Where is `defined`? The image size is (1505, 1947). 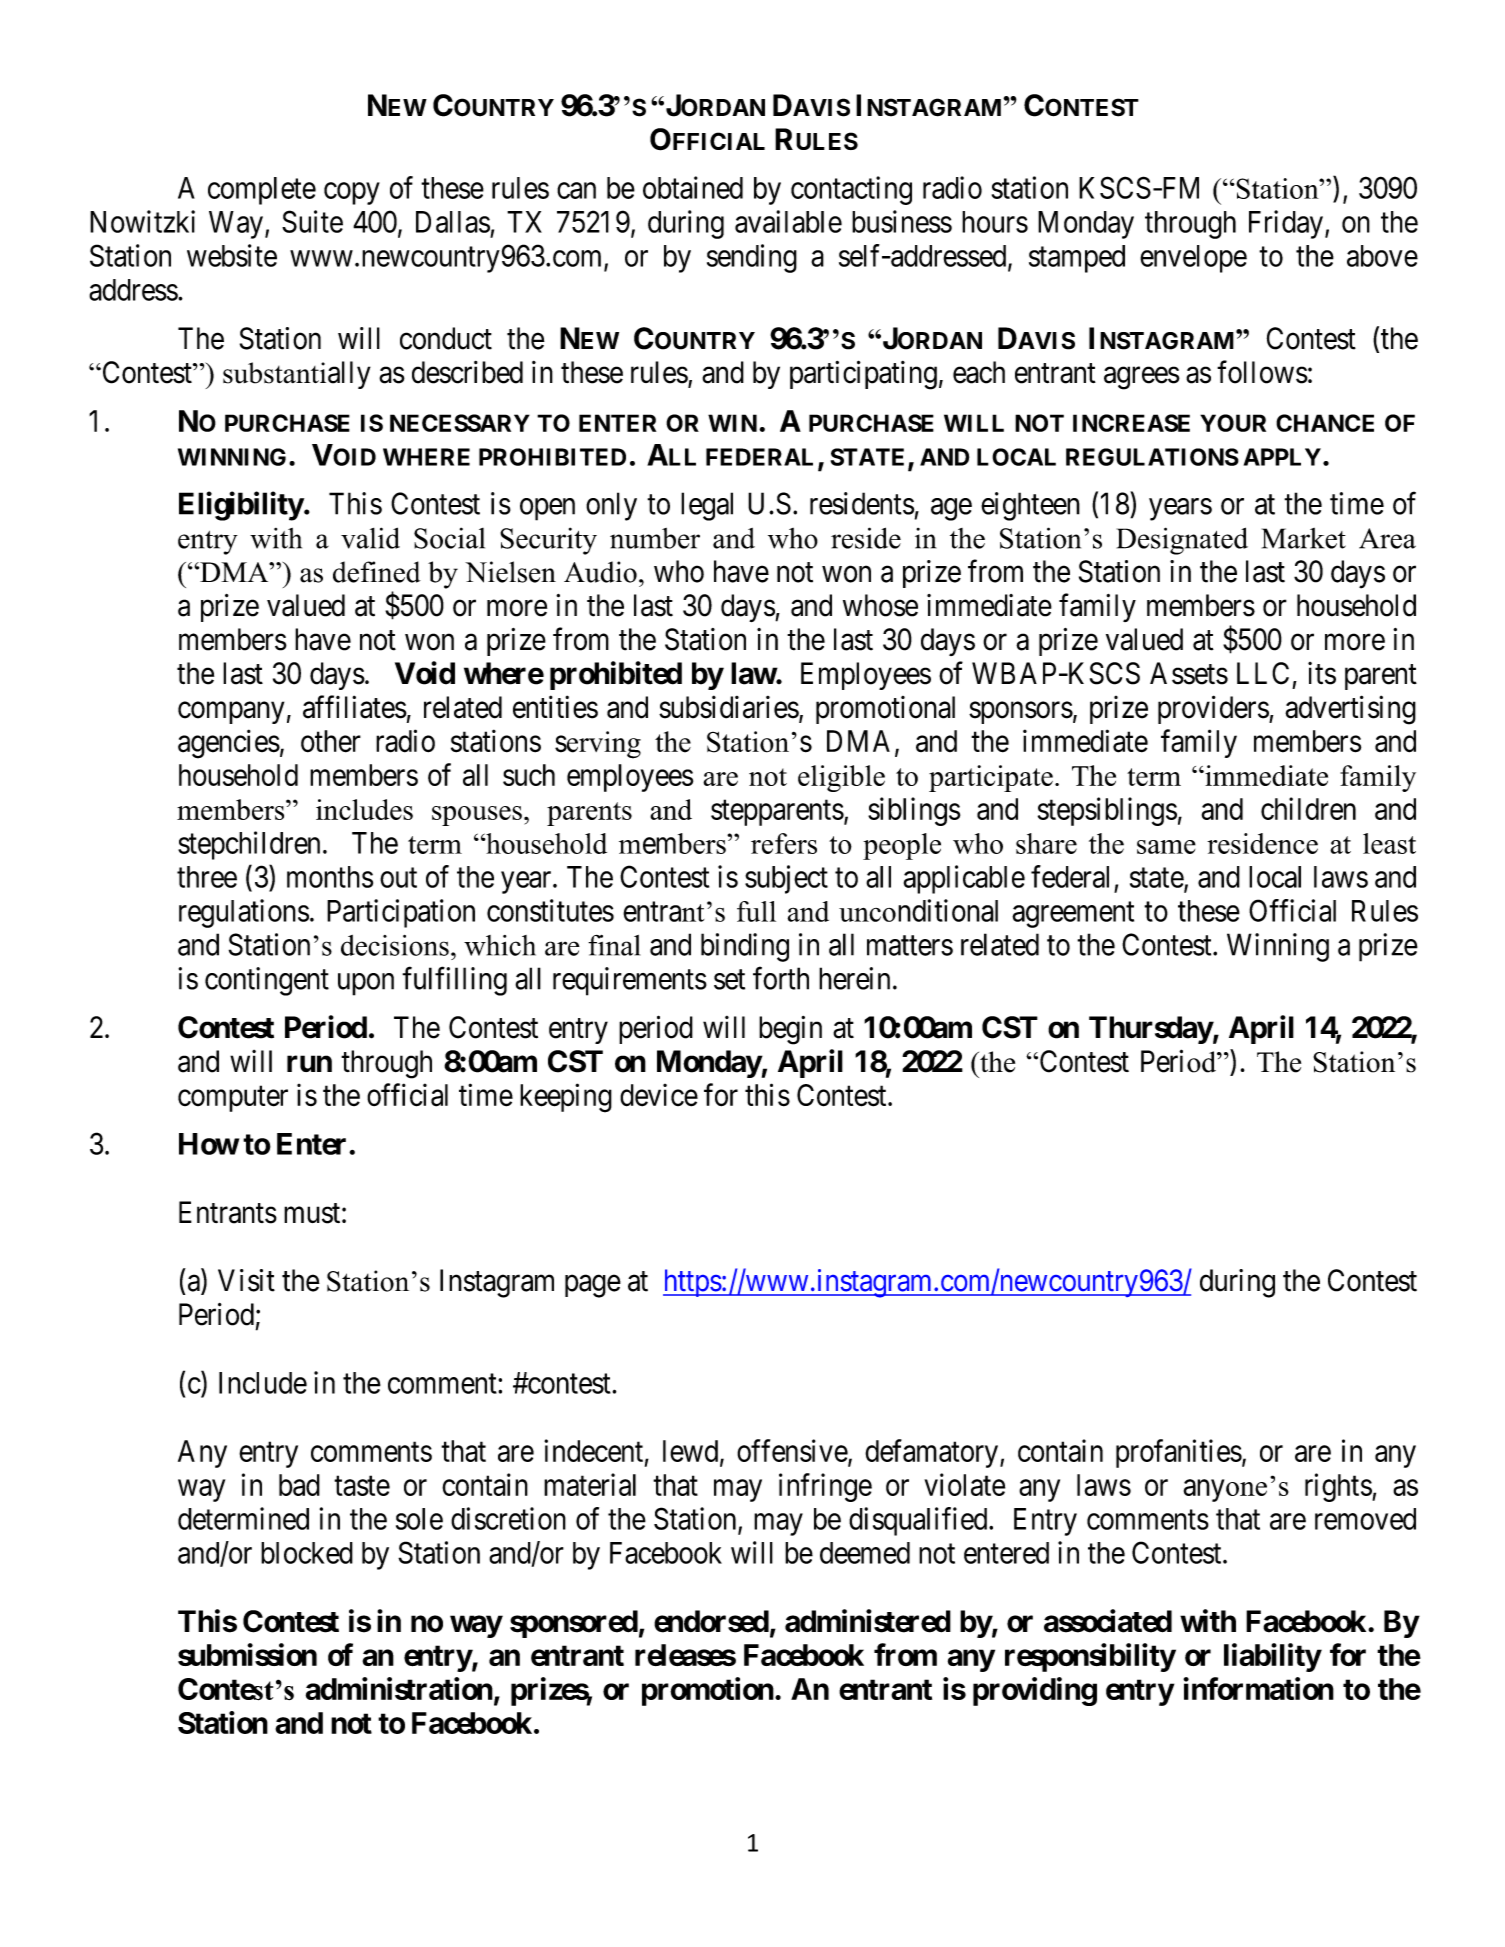 defined is located at coordinates (377, 572).
